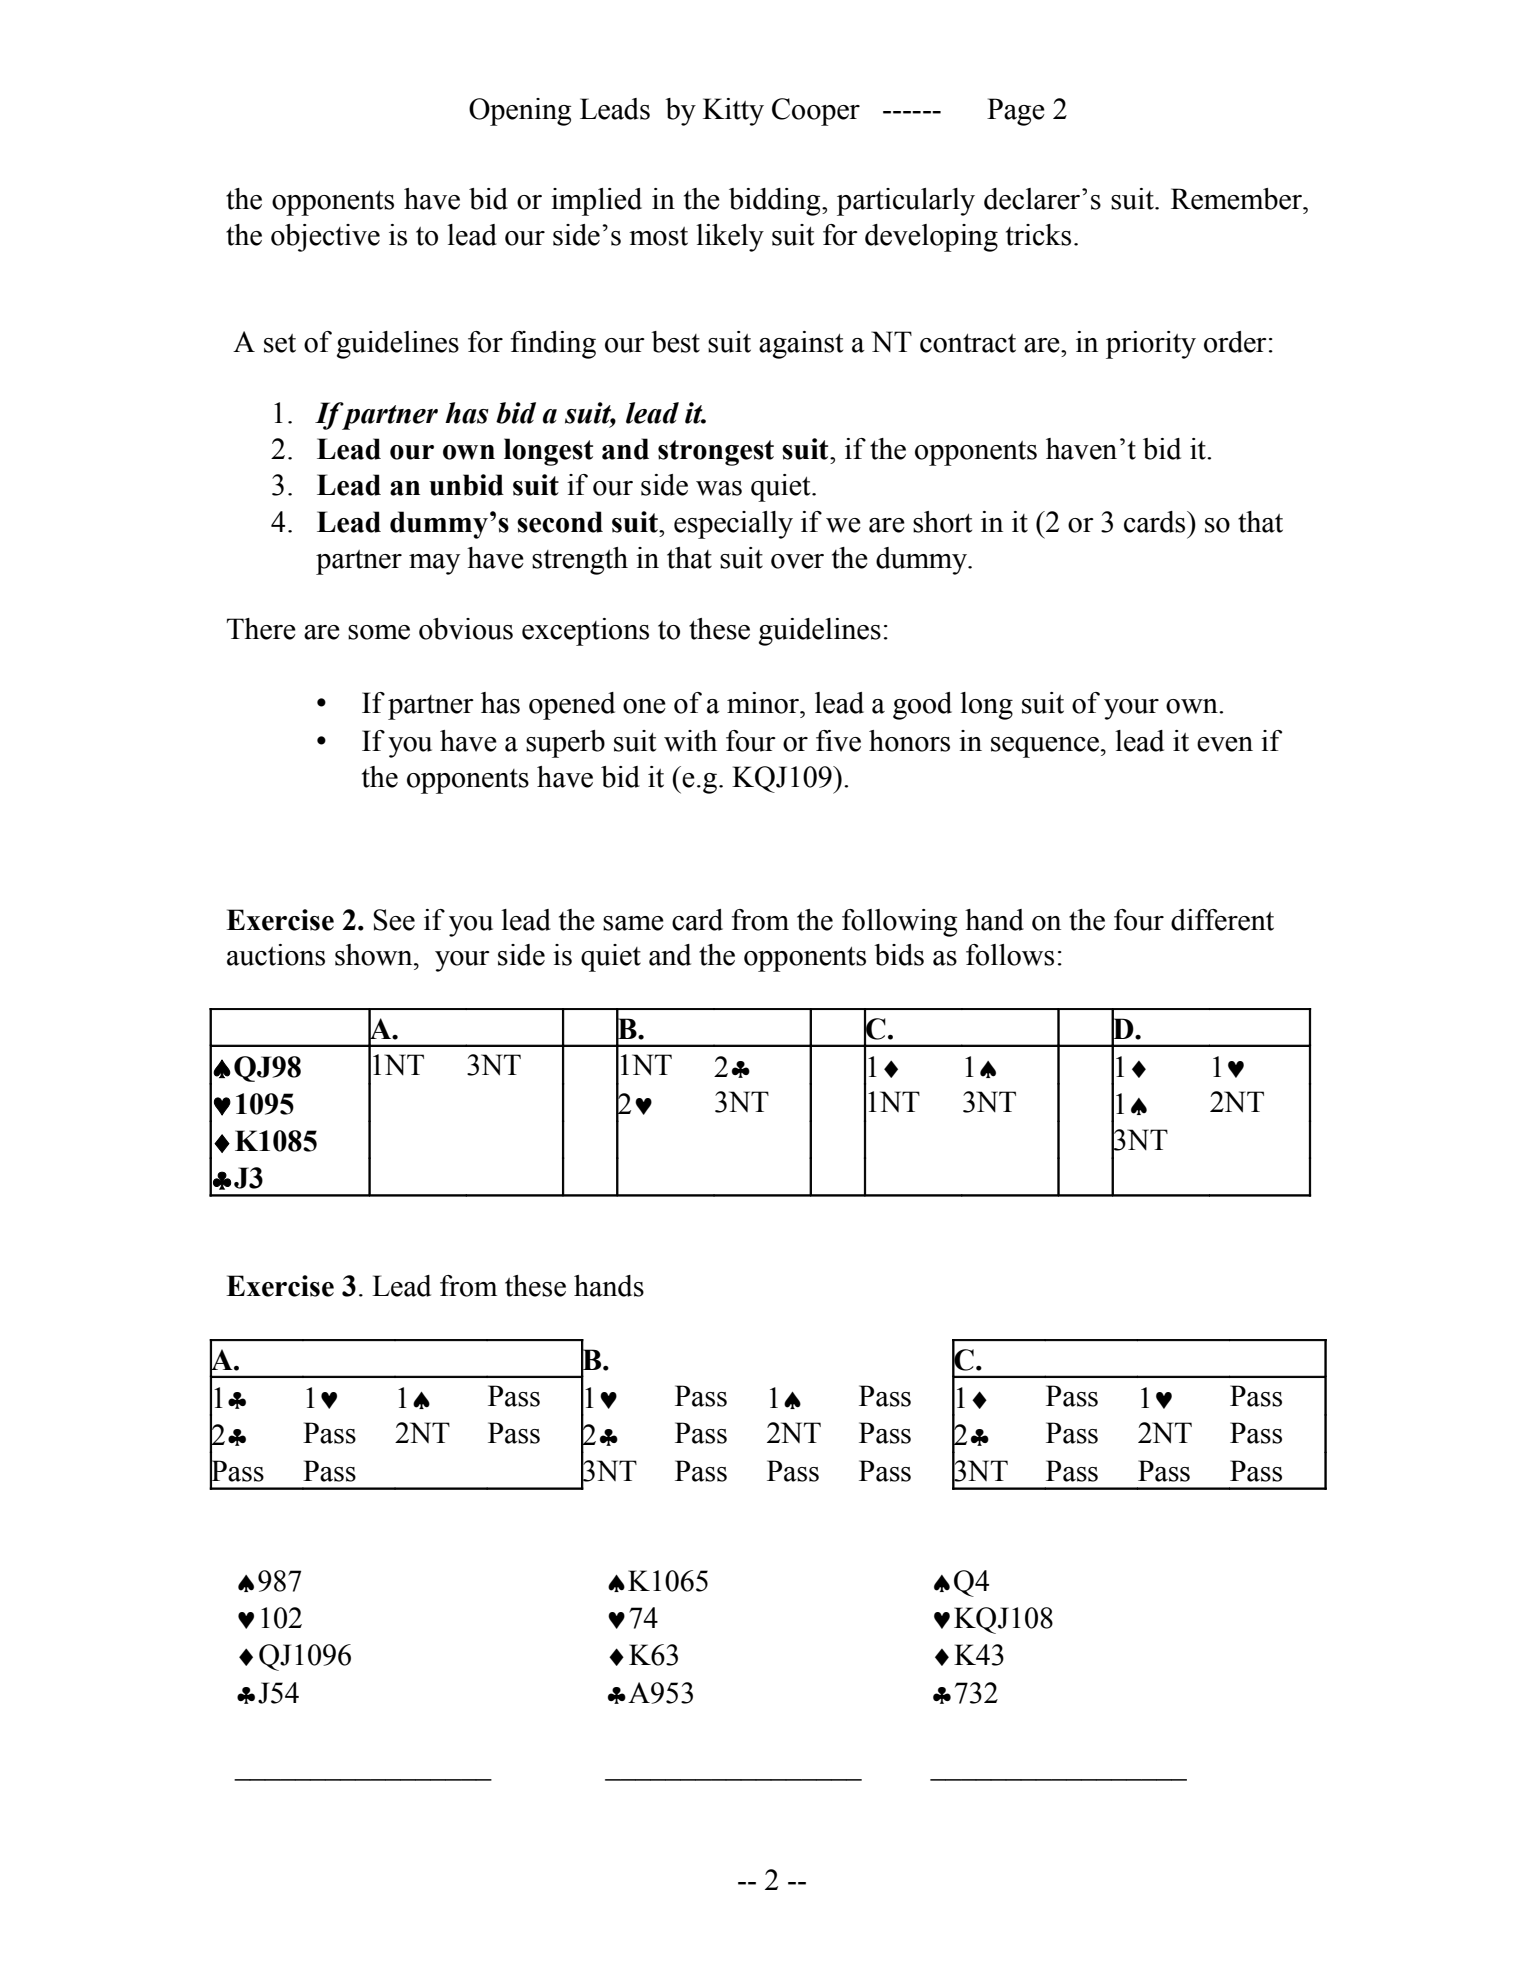 This screenshot has width=1536, height=1988. What do you see at coordinates (1222, 920) in the screenshot?
I see `different` at bounding box center [1222, 920].
